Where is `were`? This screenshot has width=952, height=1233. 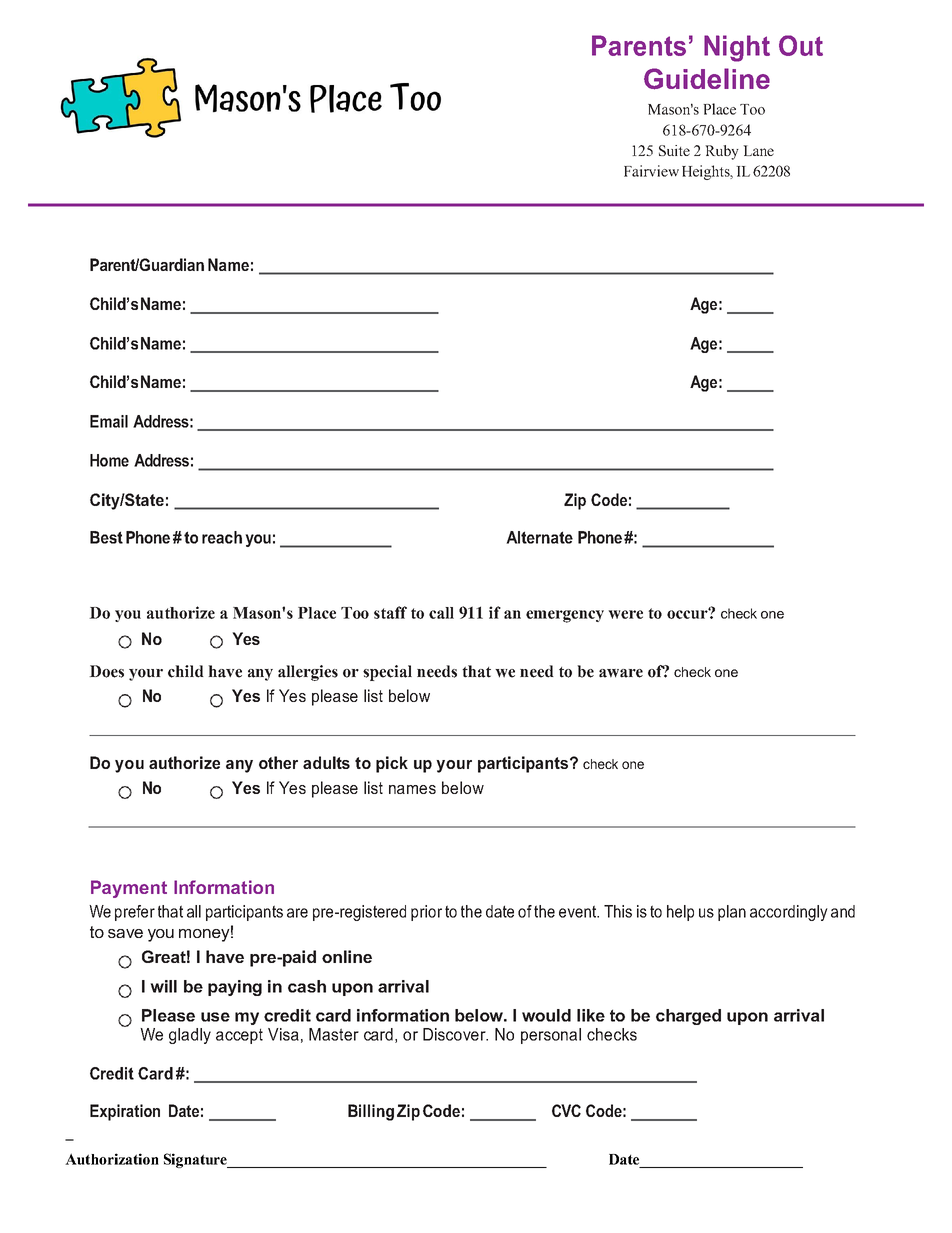
were is located at coordinates (625, 614).
